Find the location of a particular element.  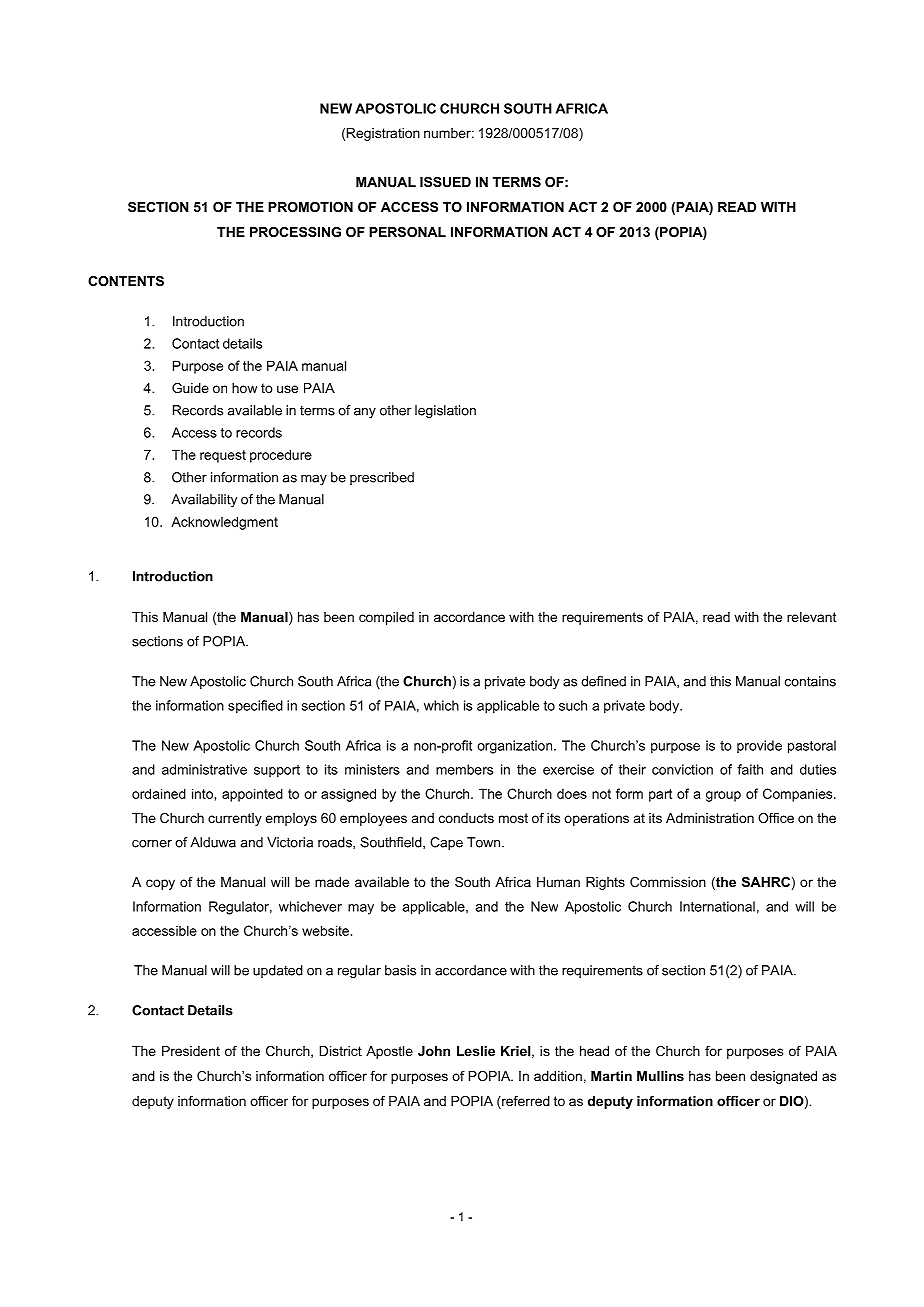

relevant is located at coordinates (812, 617).
